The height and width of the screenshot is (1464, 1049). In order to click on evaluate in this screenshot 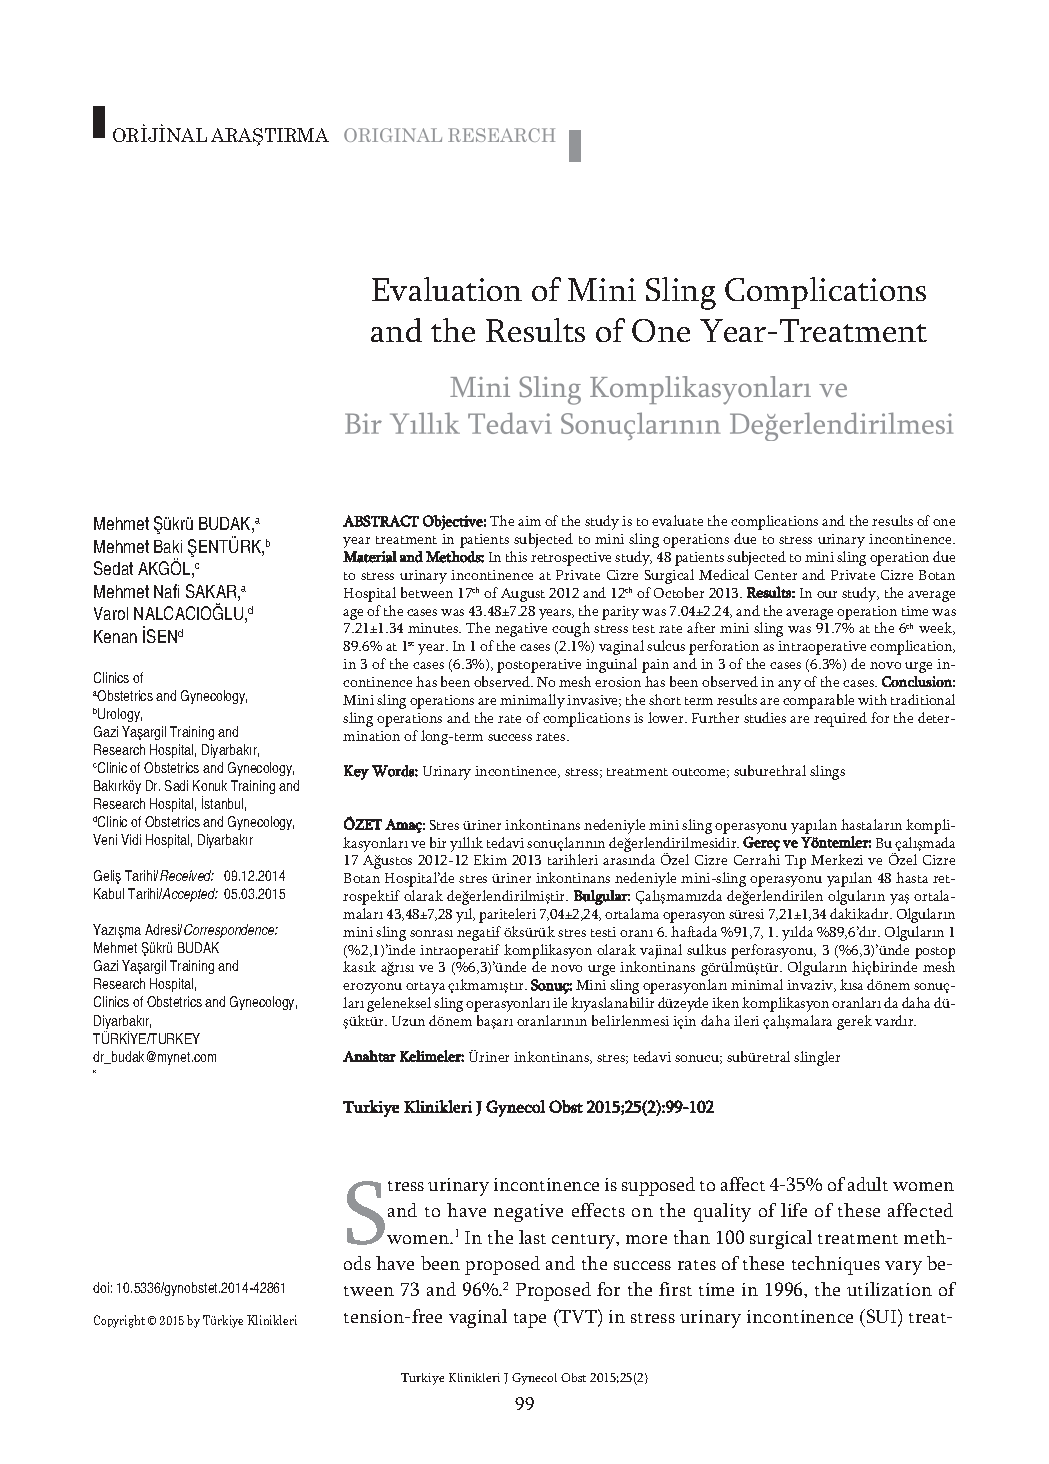, I will do `click(677, 520)`.
